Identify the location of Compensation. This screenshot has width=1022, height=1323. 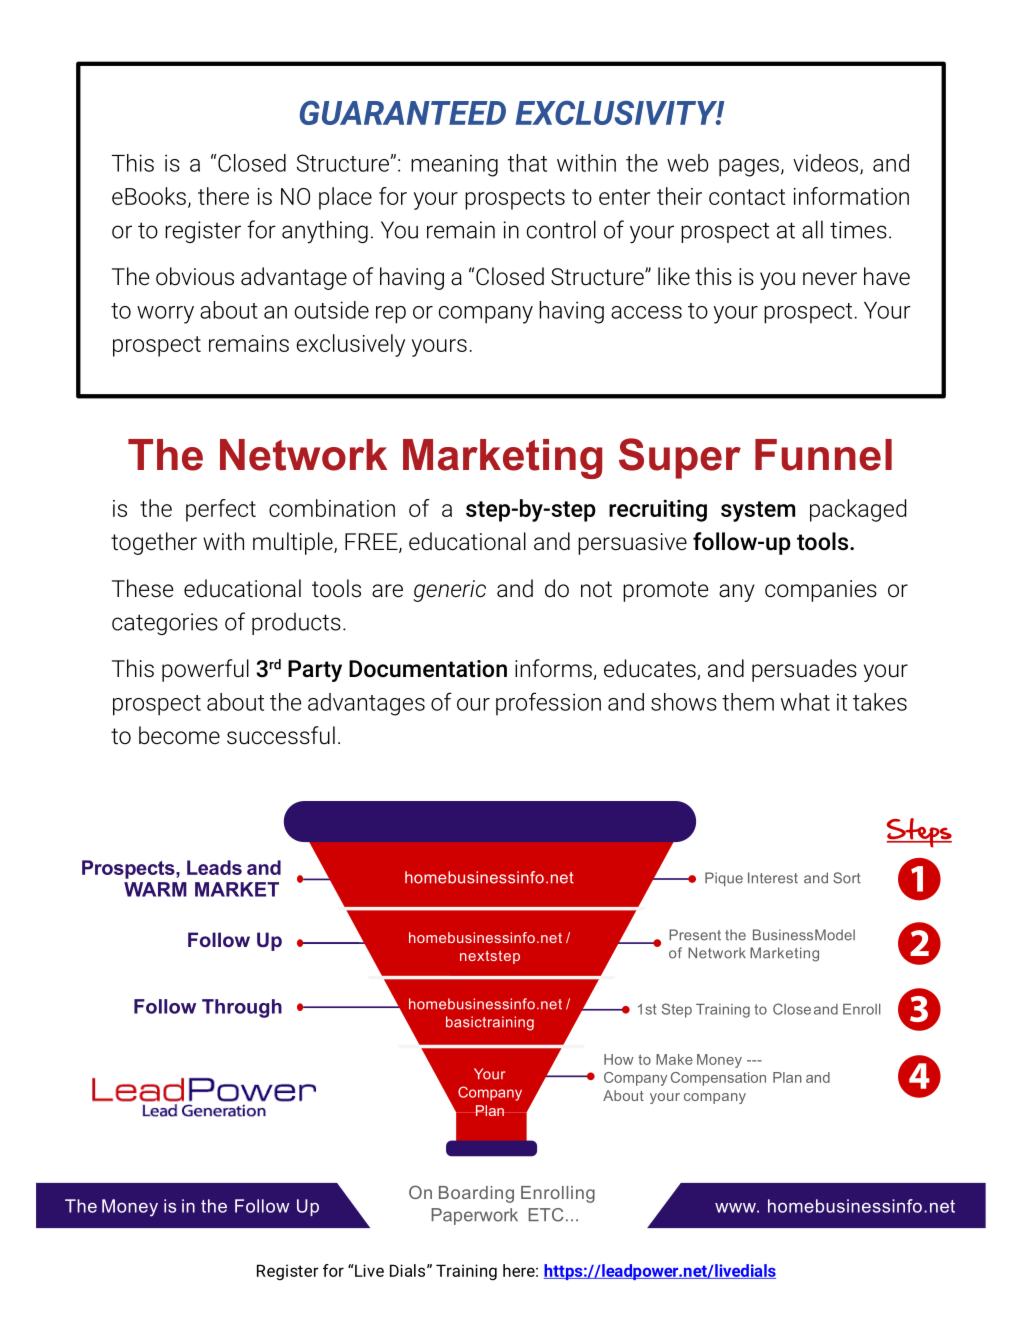
(718, 1079).
